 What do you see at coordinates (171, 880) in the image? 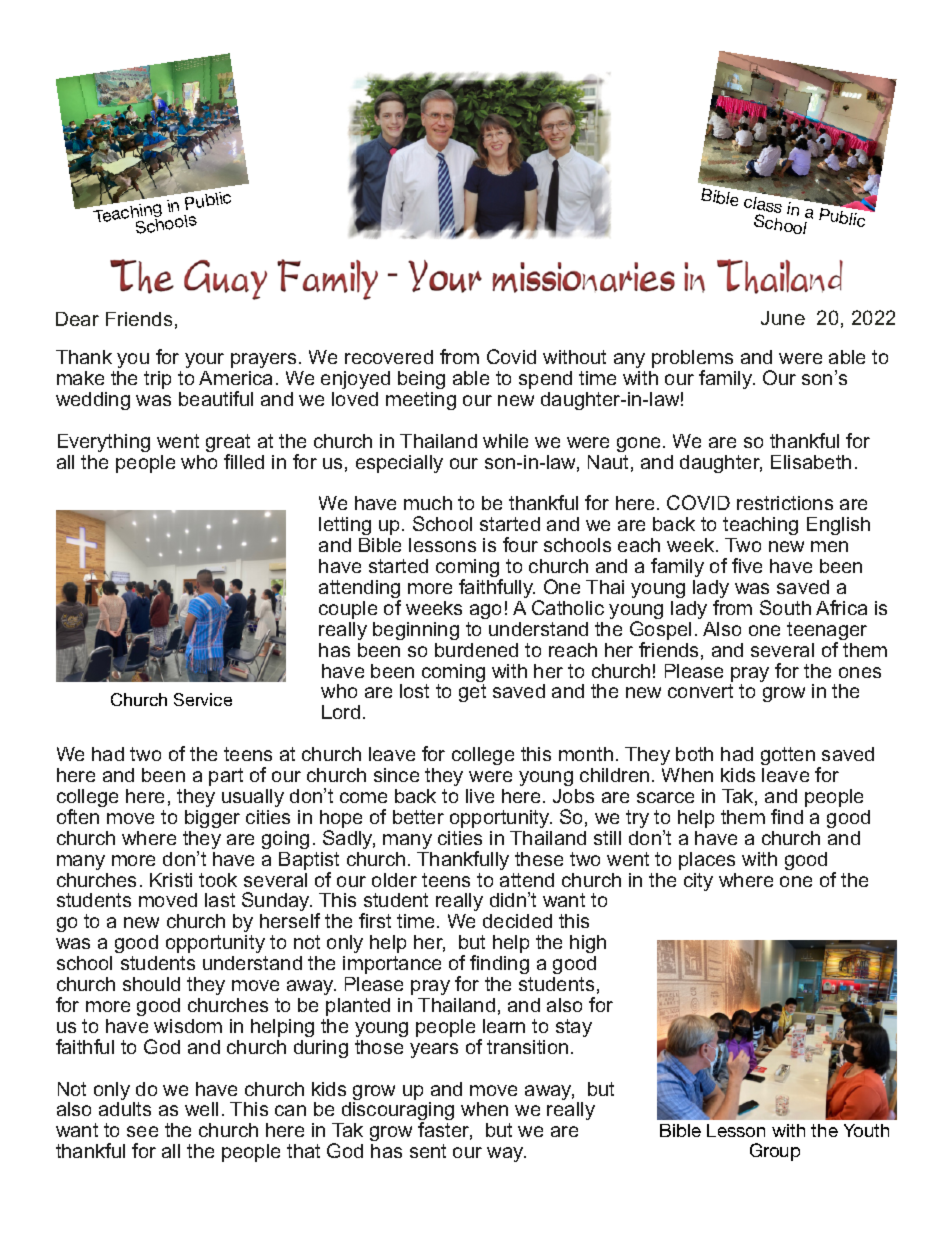
I see `Kristi` at bounding box center [171, 880].
